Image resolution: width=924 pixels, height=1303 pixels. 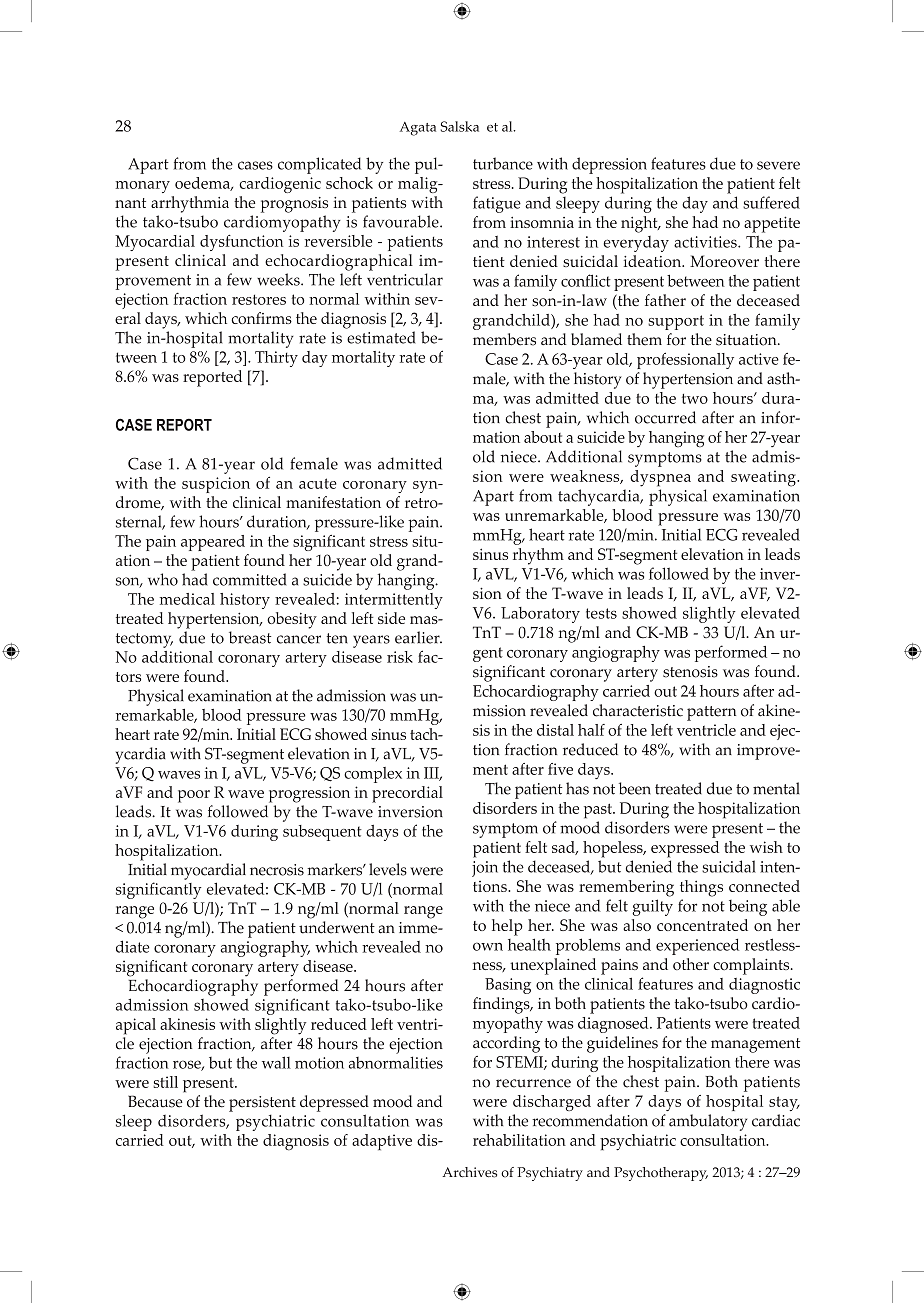 I want to click on ambulatory, so click(x=708, y=1122).
